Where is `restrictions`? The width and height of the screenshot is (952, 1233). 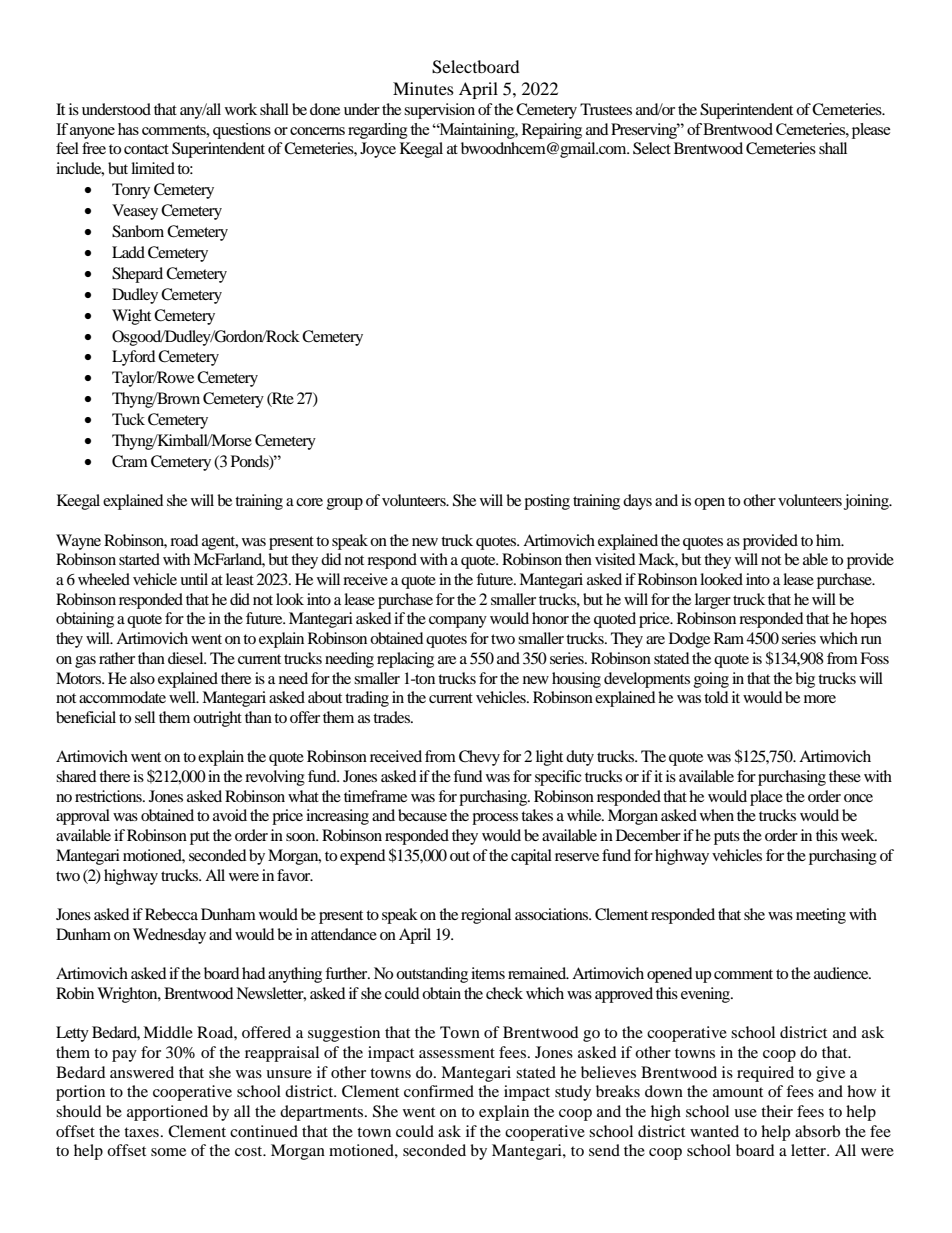 restrictions is located at coordinates (109, 796).
